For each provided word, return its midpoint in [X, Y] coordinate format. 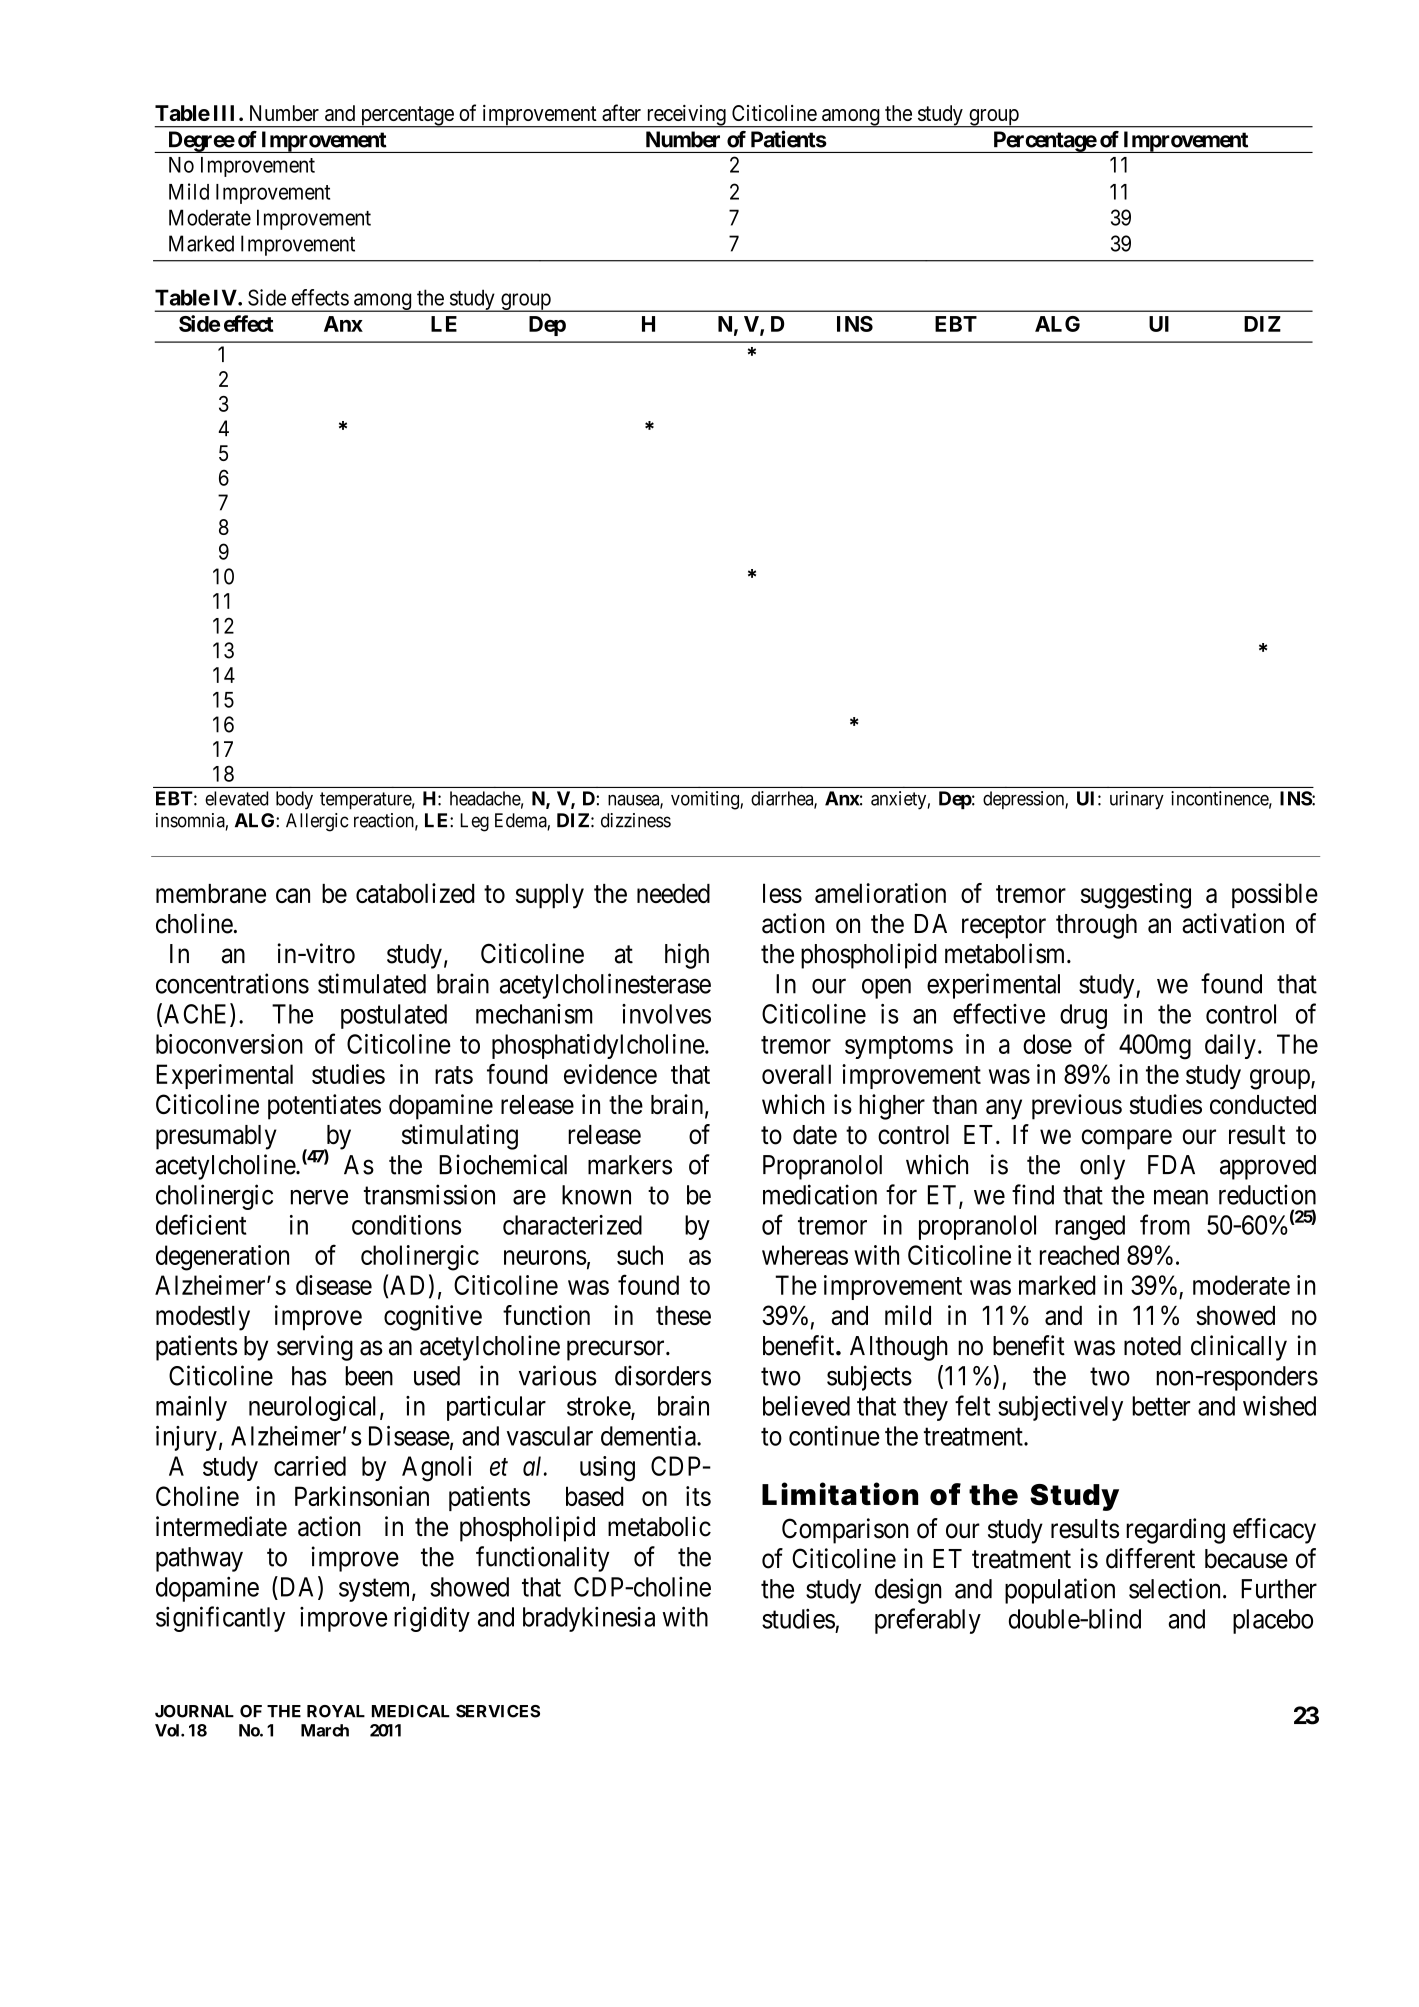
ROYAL [336, 1711]
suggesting [1136, 896]
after [621, 112]
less [782, 893]
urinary [1137, 800]
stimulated [372, 983]
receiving [686, 116]
